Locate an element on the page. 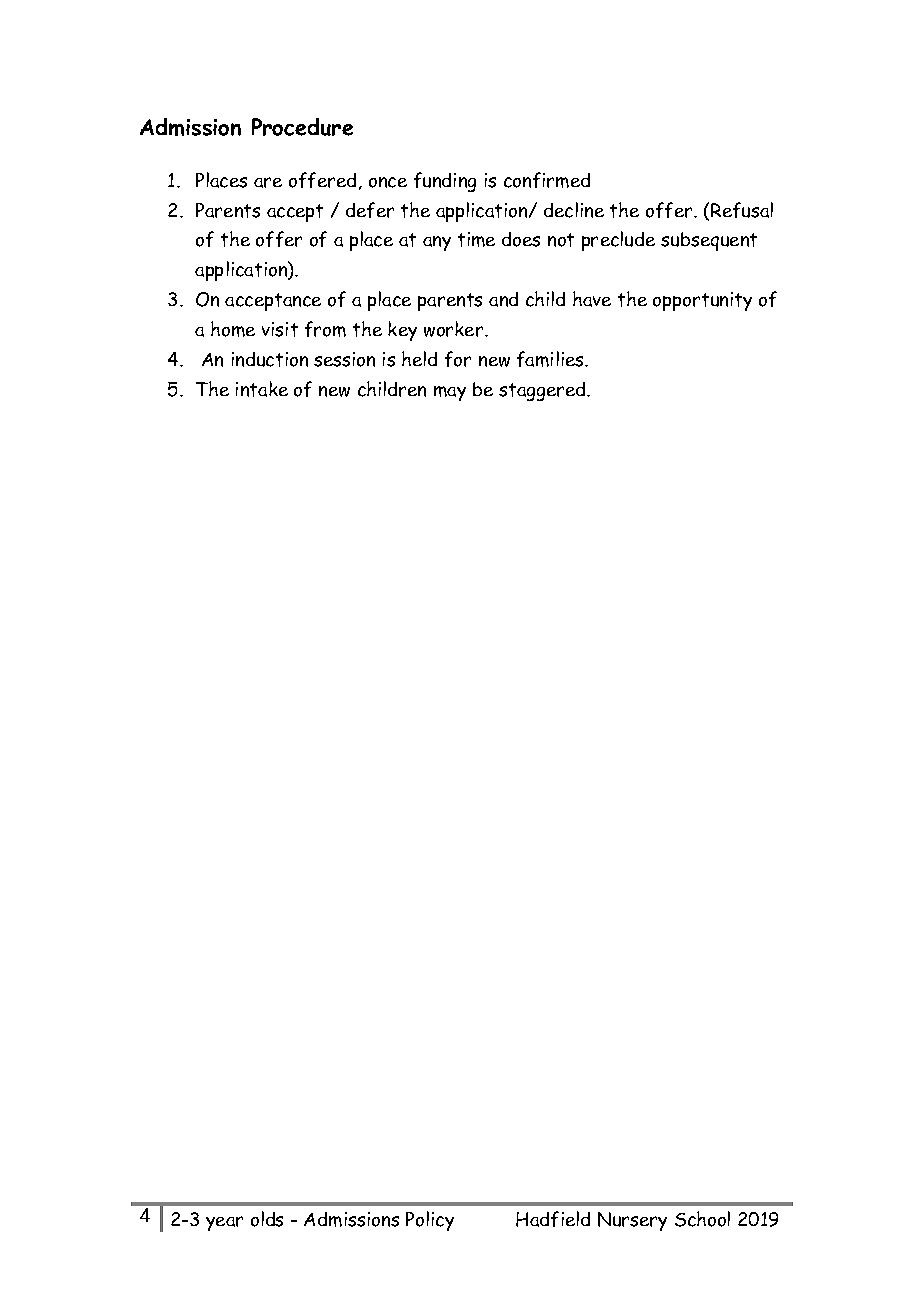  staggered is located at coordinates (543, 391).
